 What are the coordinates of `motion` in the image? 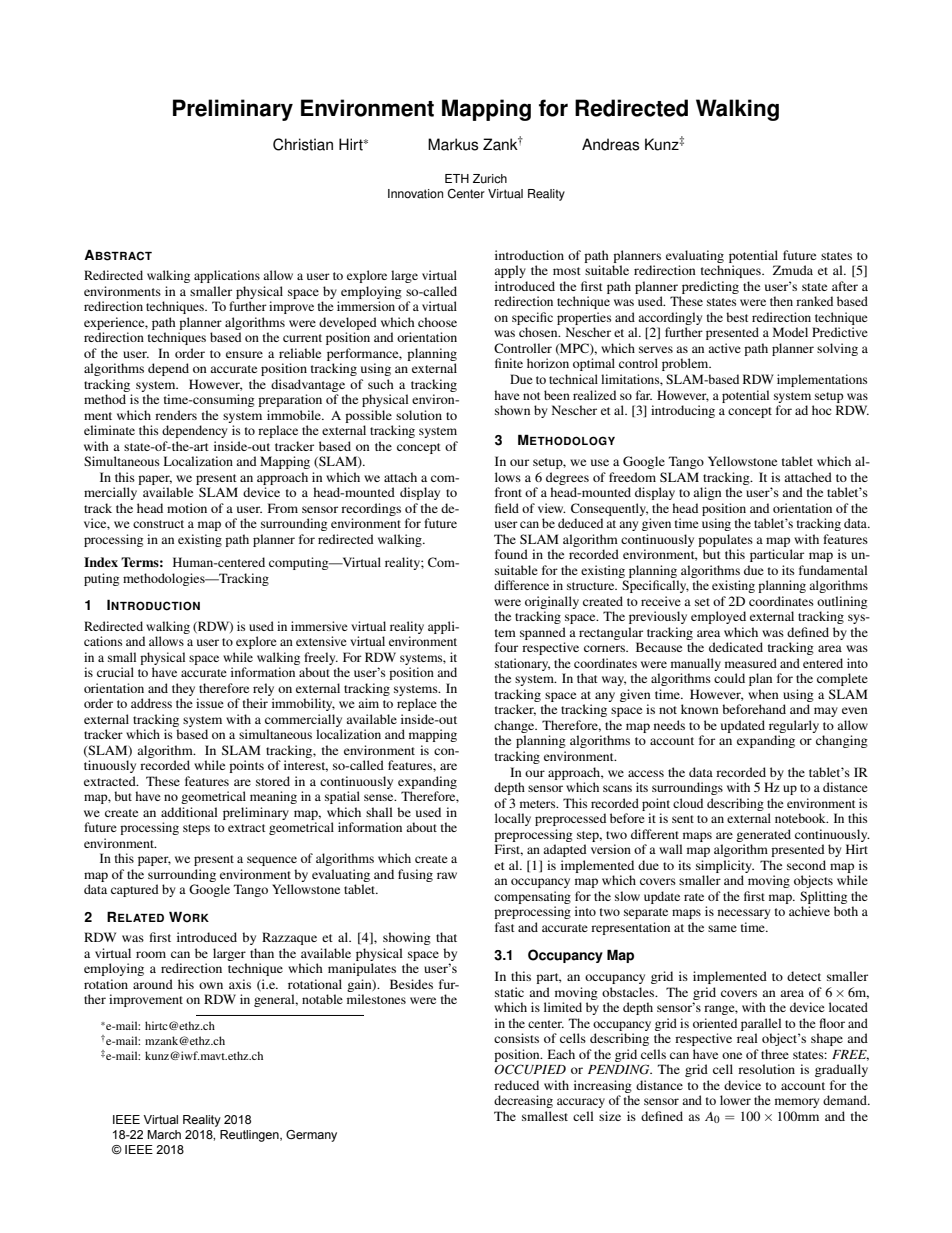 It's located at (187, 508).
